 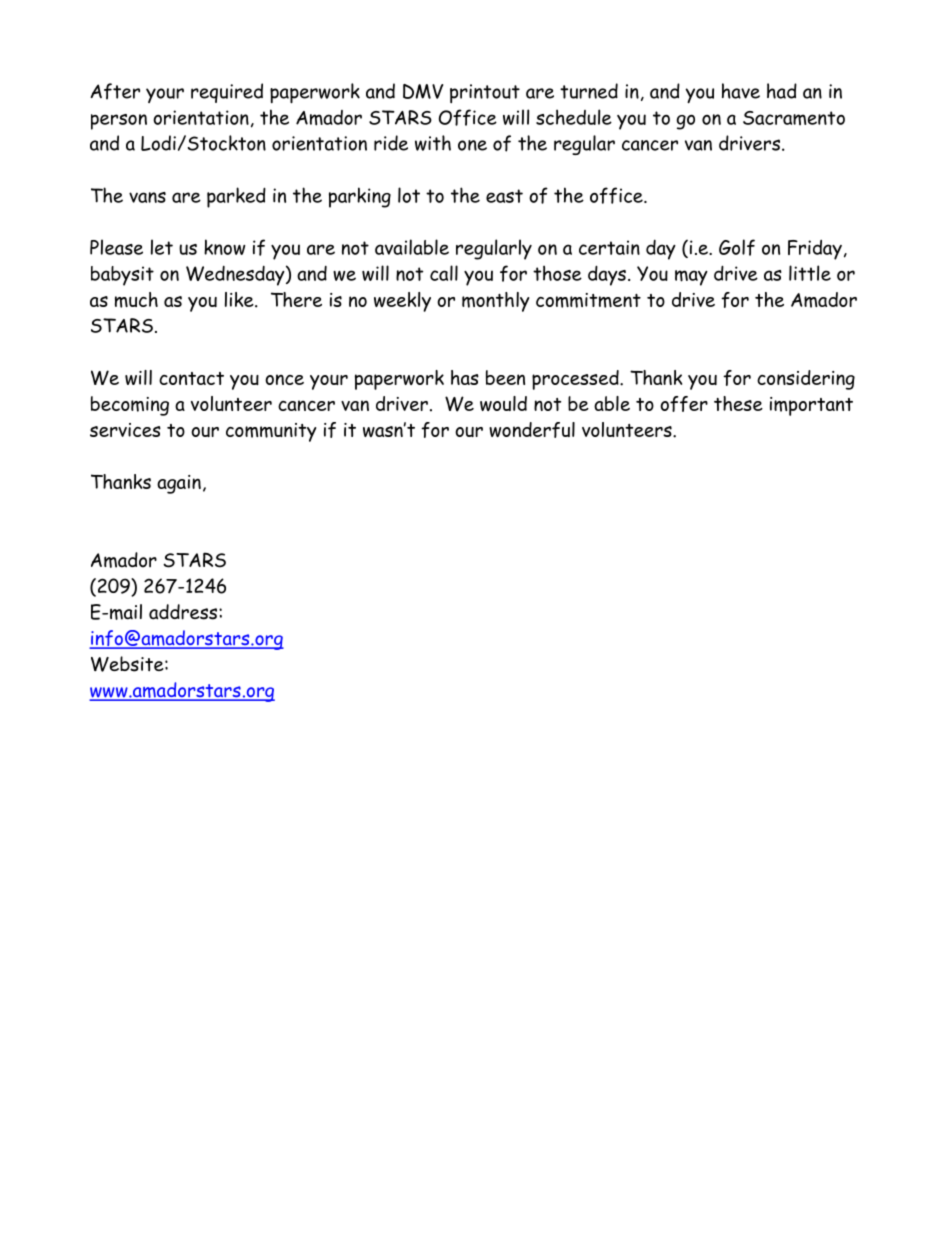 I want to click on would, so click(x=503, y=403).
